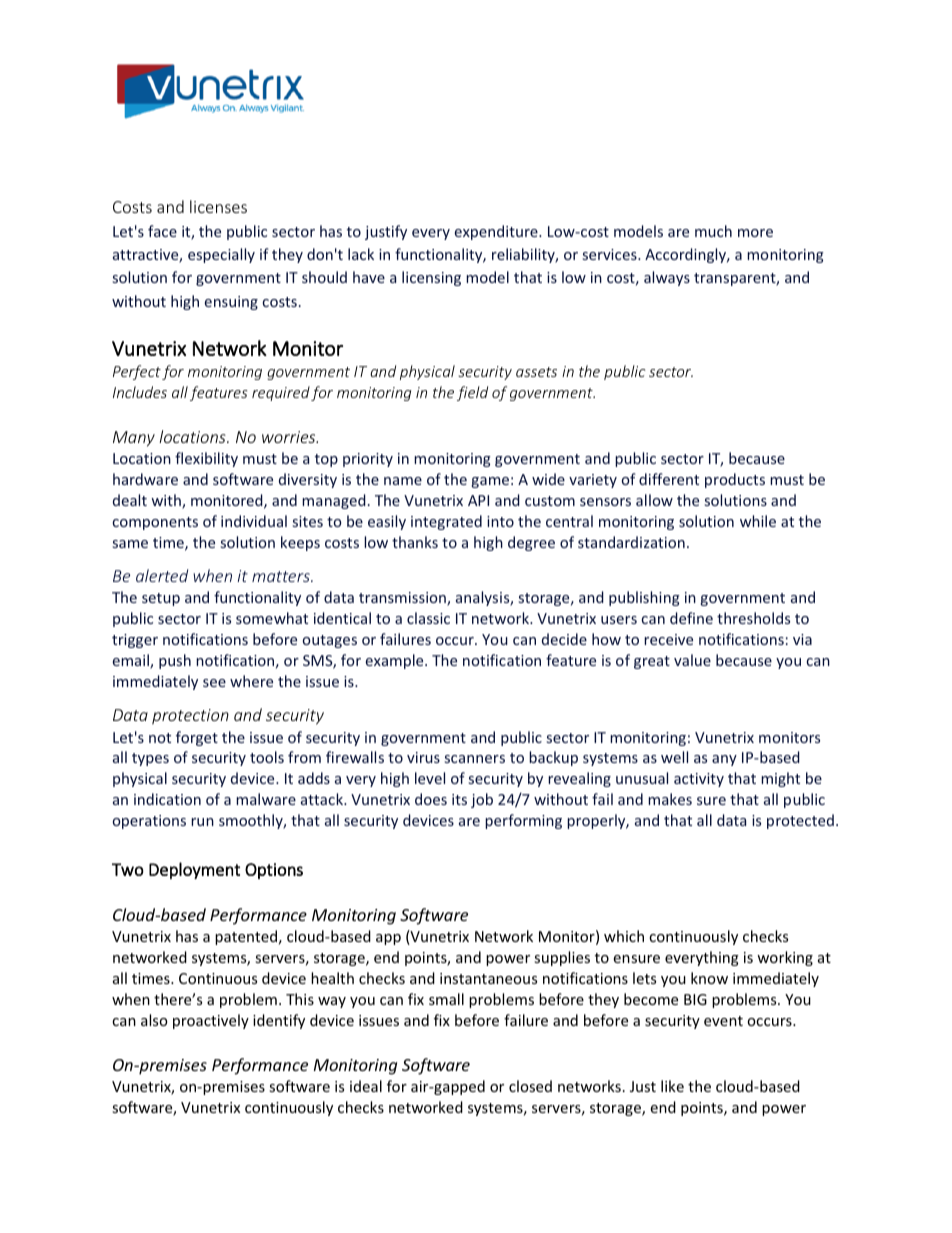 The height and width of the screenshot is (1233, 952). Describe the element at coordinates (692, 660) in the screenshot. I see `value` at that location.
